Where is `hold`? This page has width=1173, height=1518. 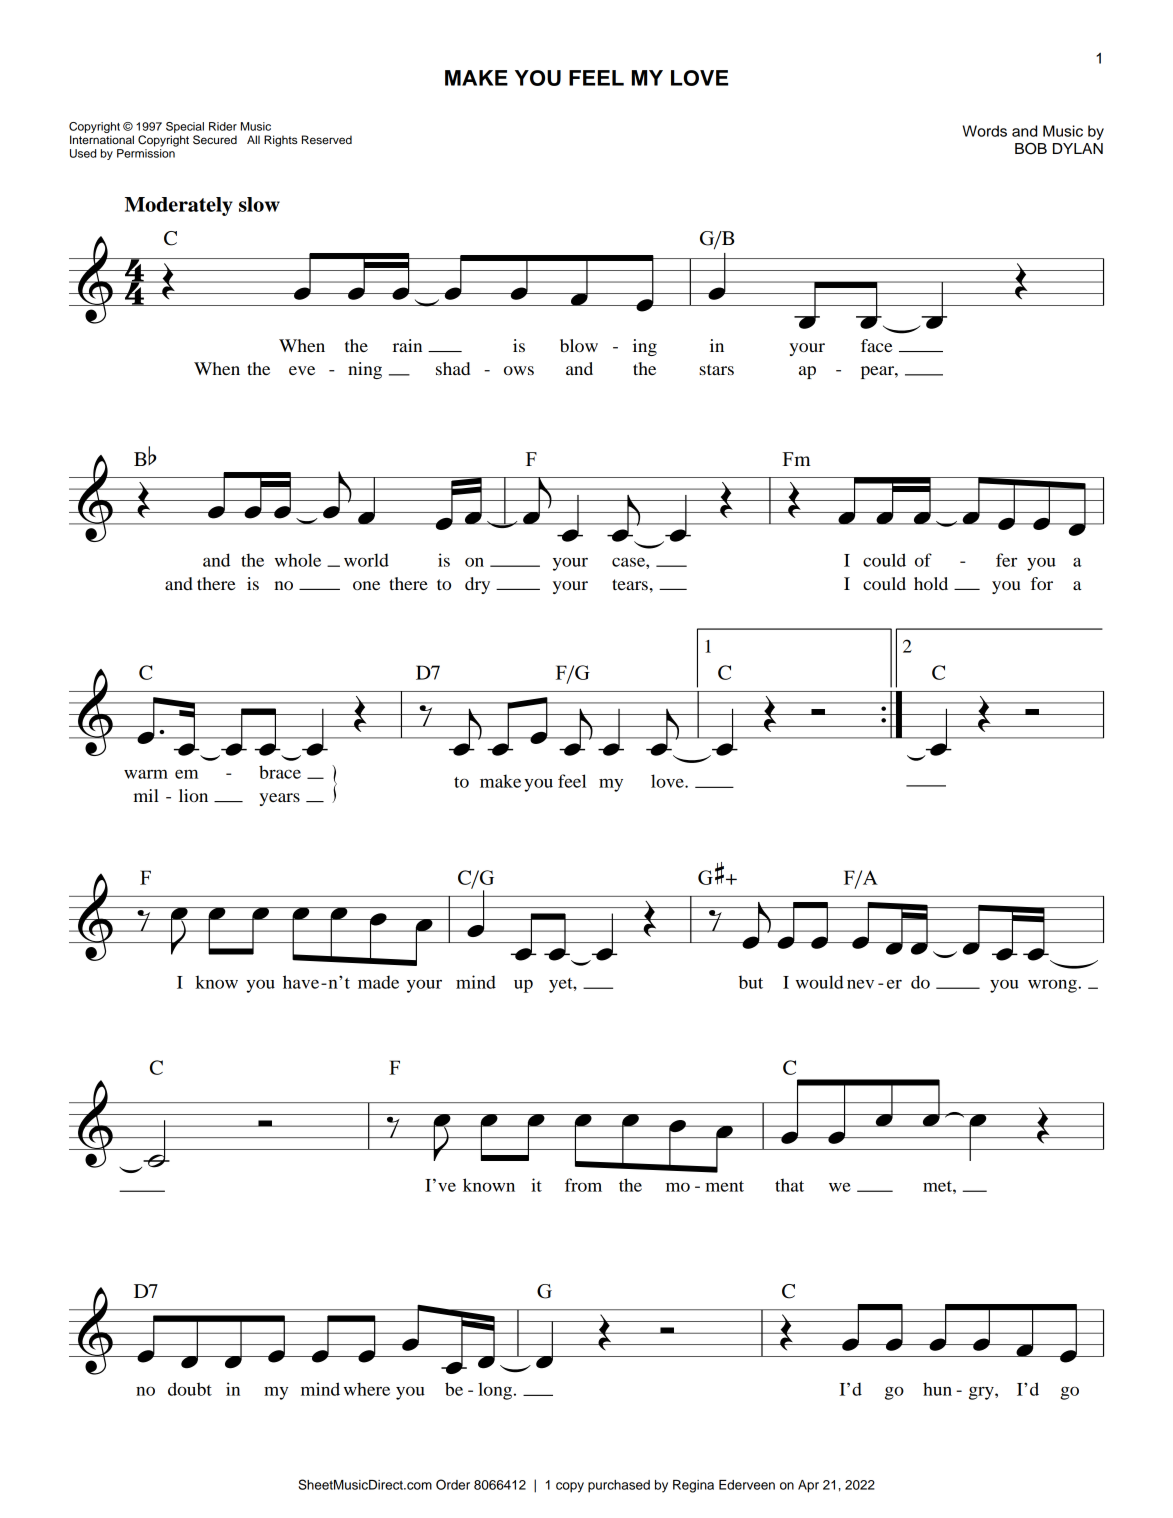
hold is located at coordinates (931, 583).
